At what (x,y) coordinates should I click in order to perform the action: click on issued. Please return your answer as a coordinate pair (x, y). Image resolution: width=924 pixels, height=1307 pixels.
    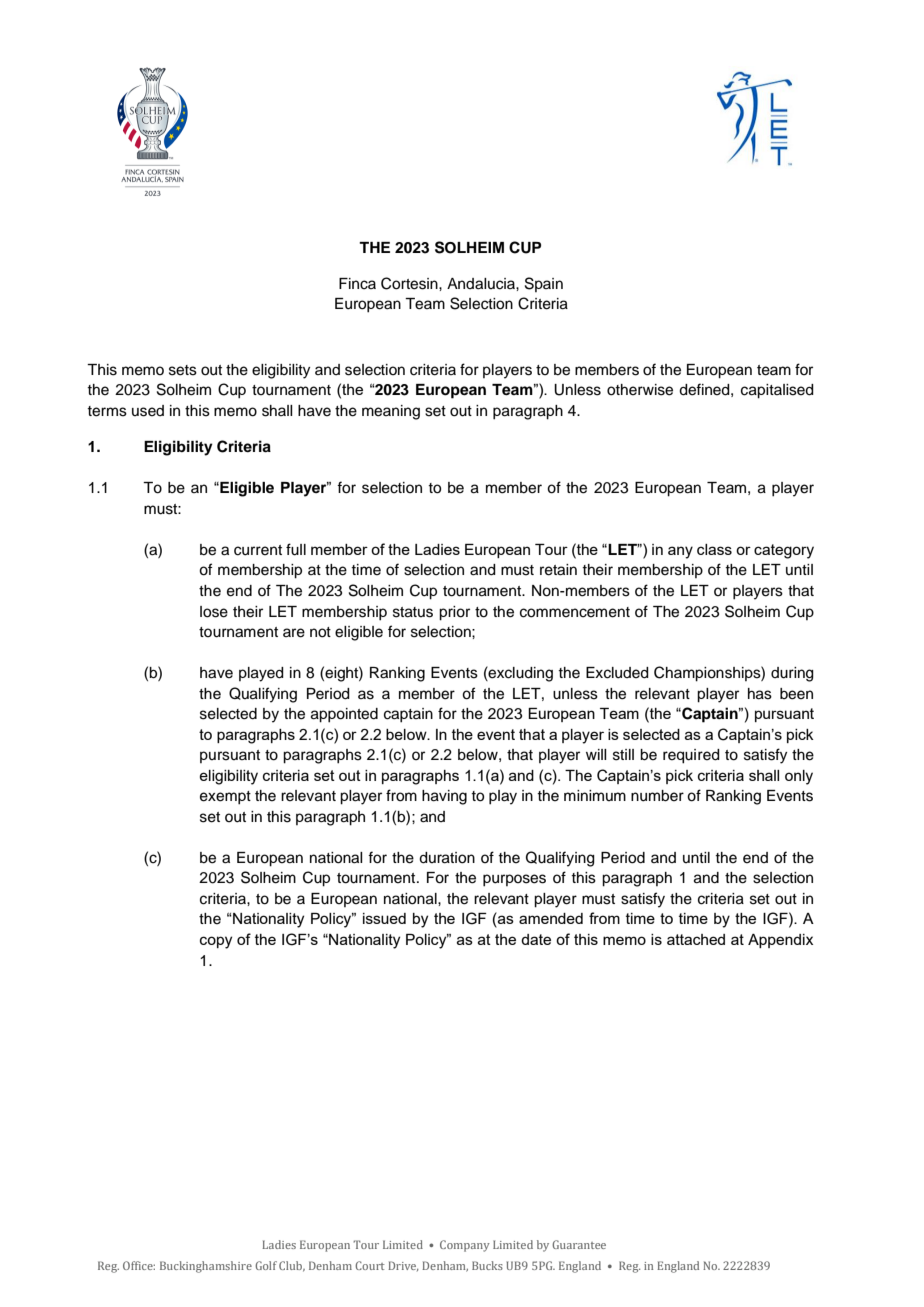
    Looking at the image, I should click on (384, 918).
